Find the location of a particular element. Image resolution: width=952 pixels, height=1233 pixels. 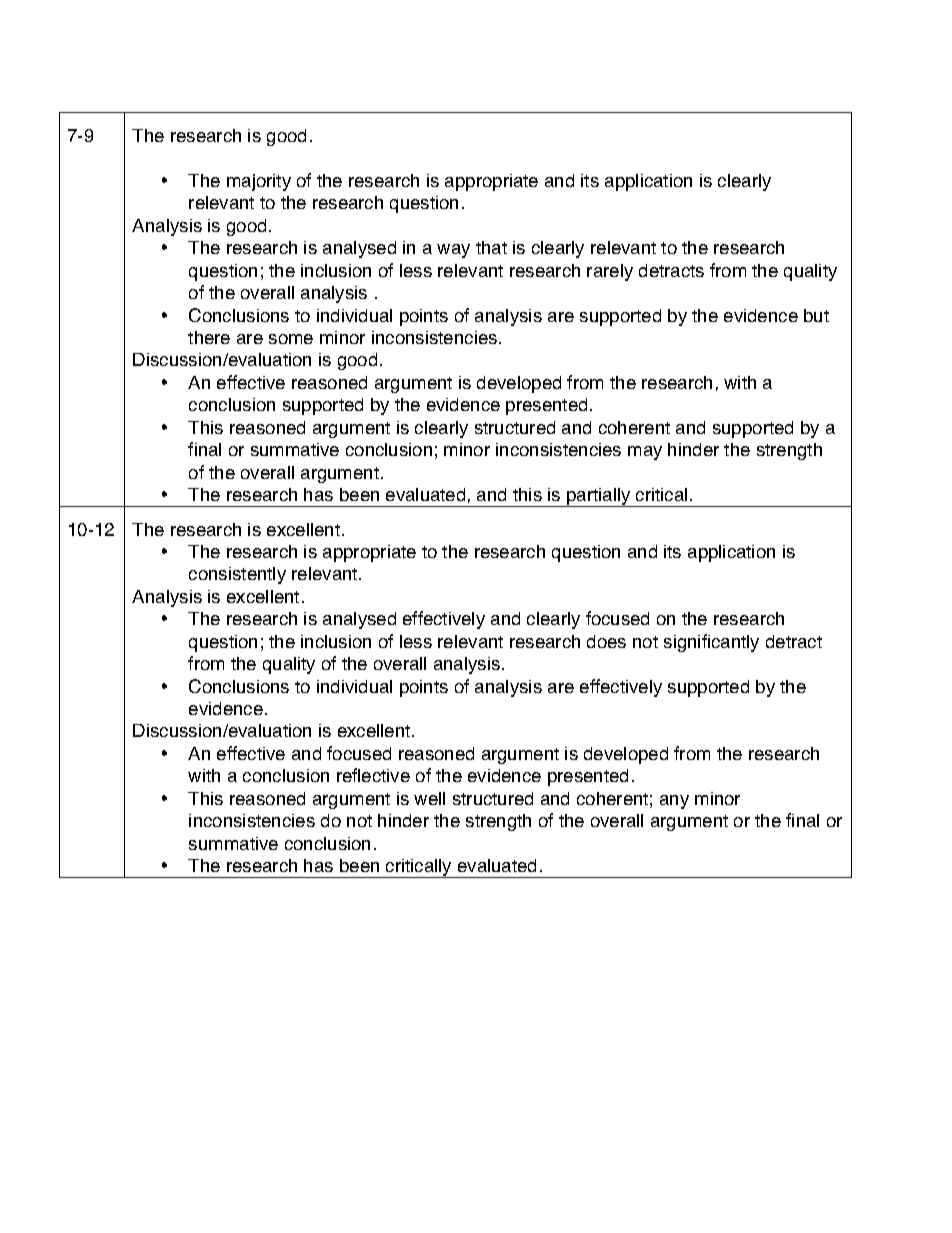

reflective is located at coordinates (373, 775).
